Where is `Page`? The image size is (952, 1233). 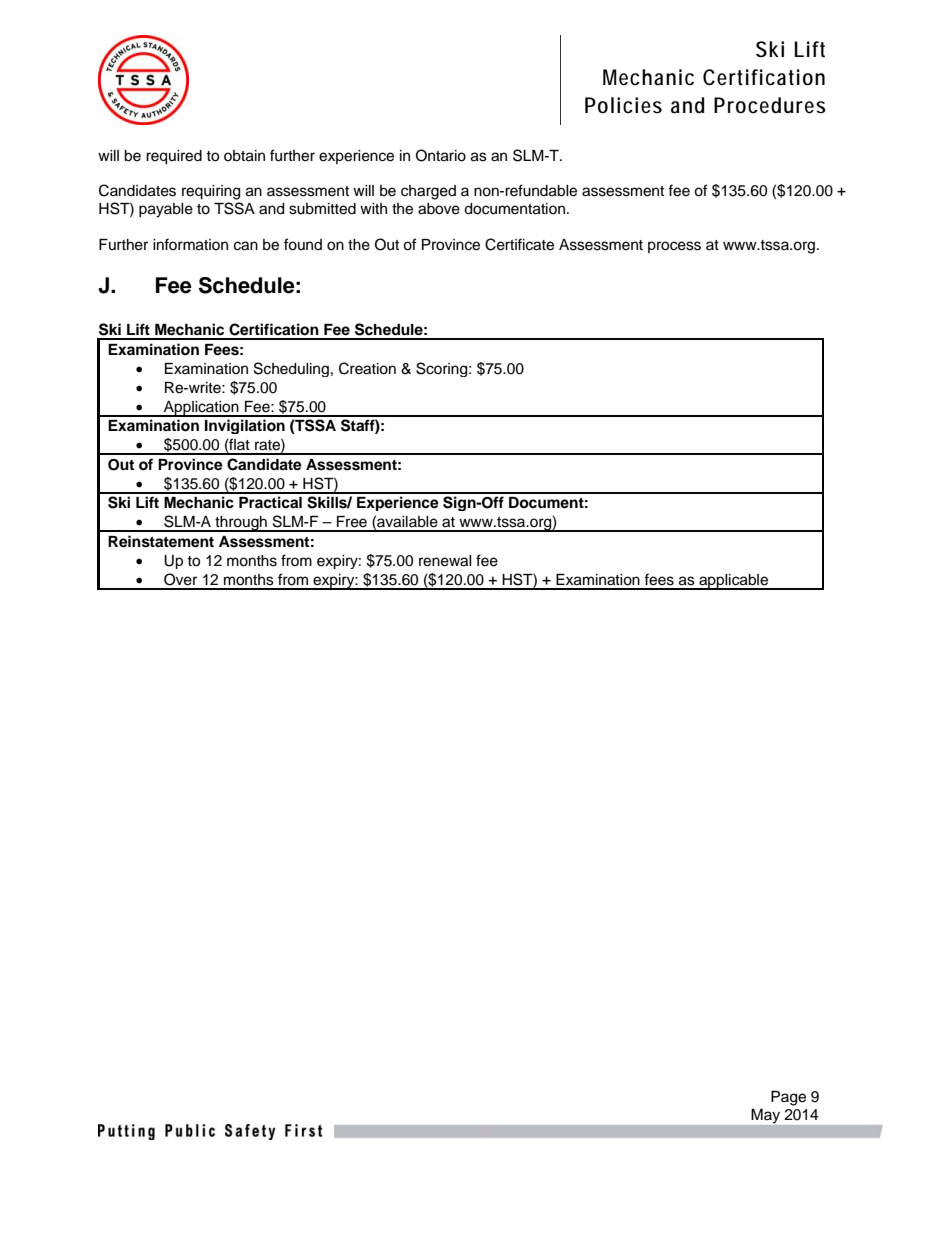 Page is located at coordinates (788, 1098).
